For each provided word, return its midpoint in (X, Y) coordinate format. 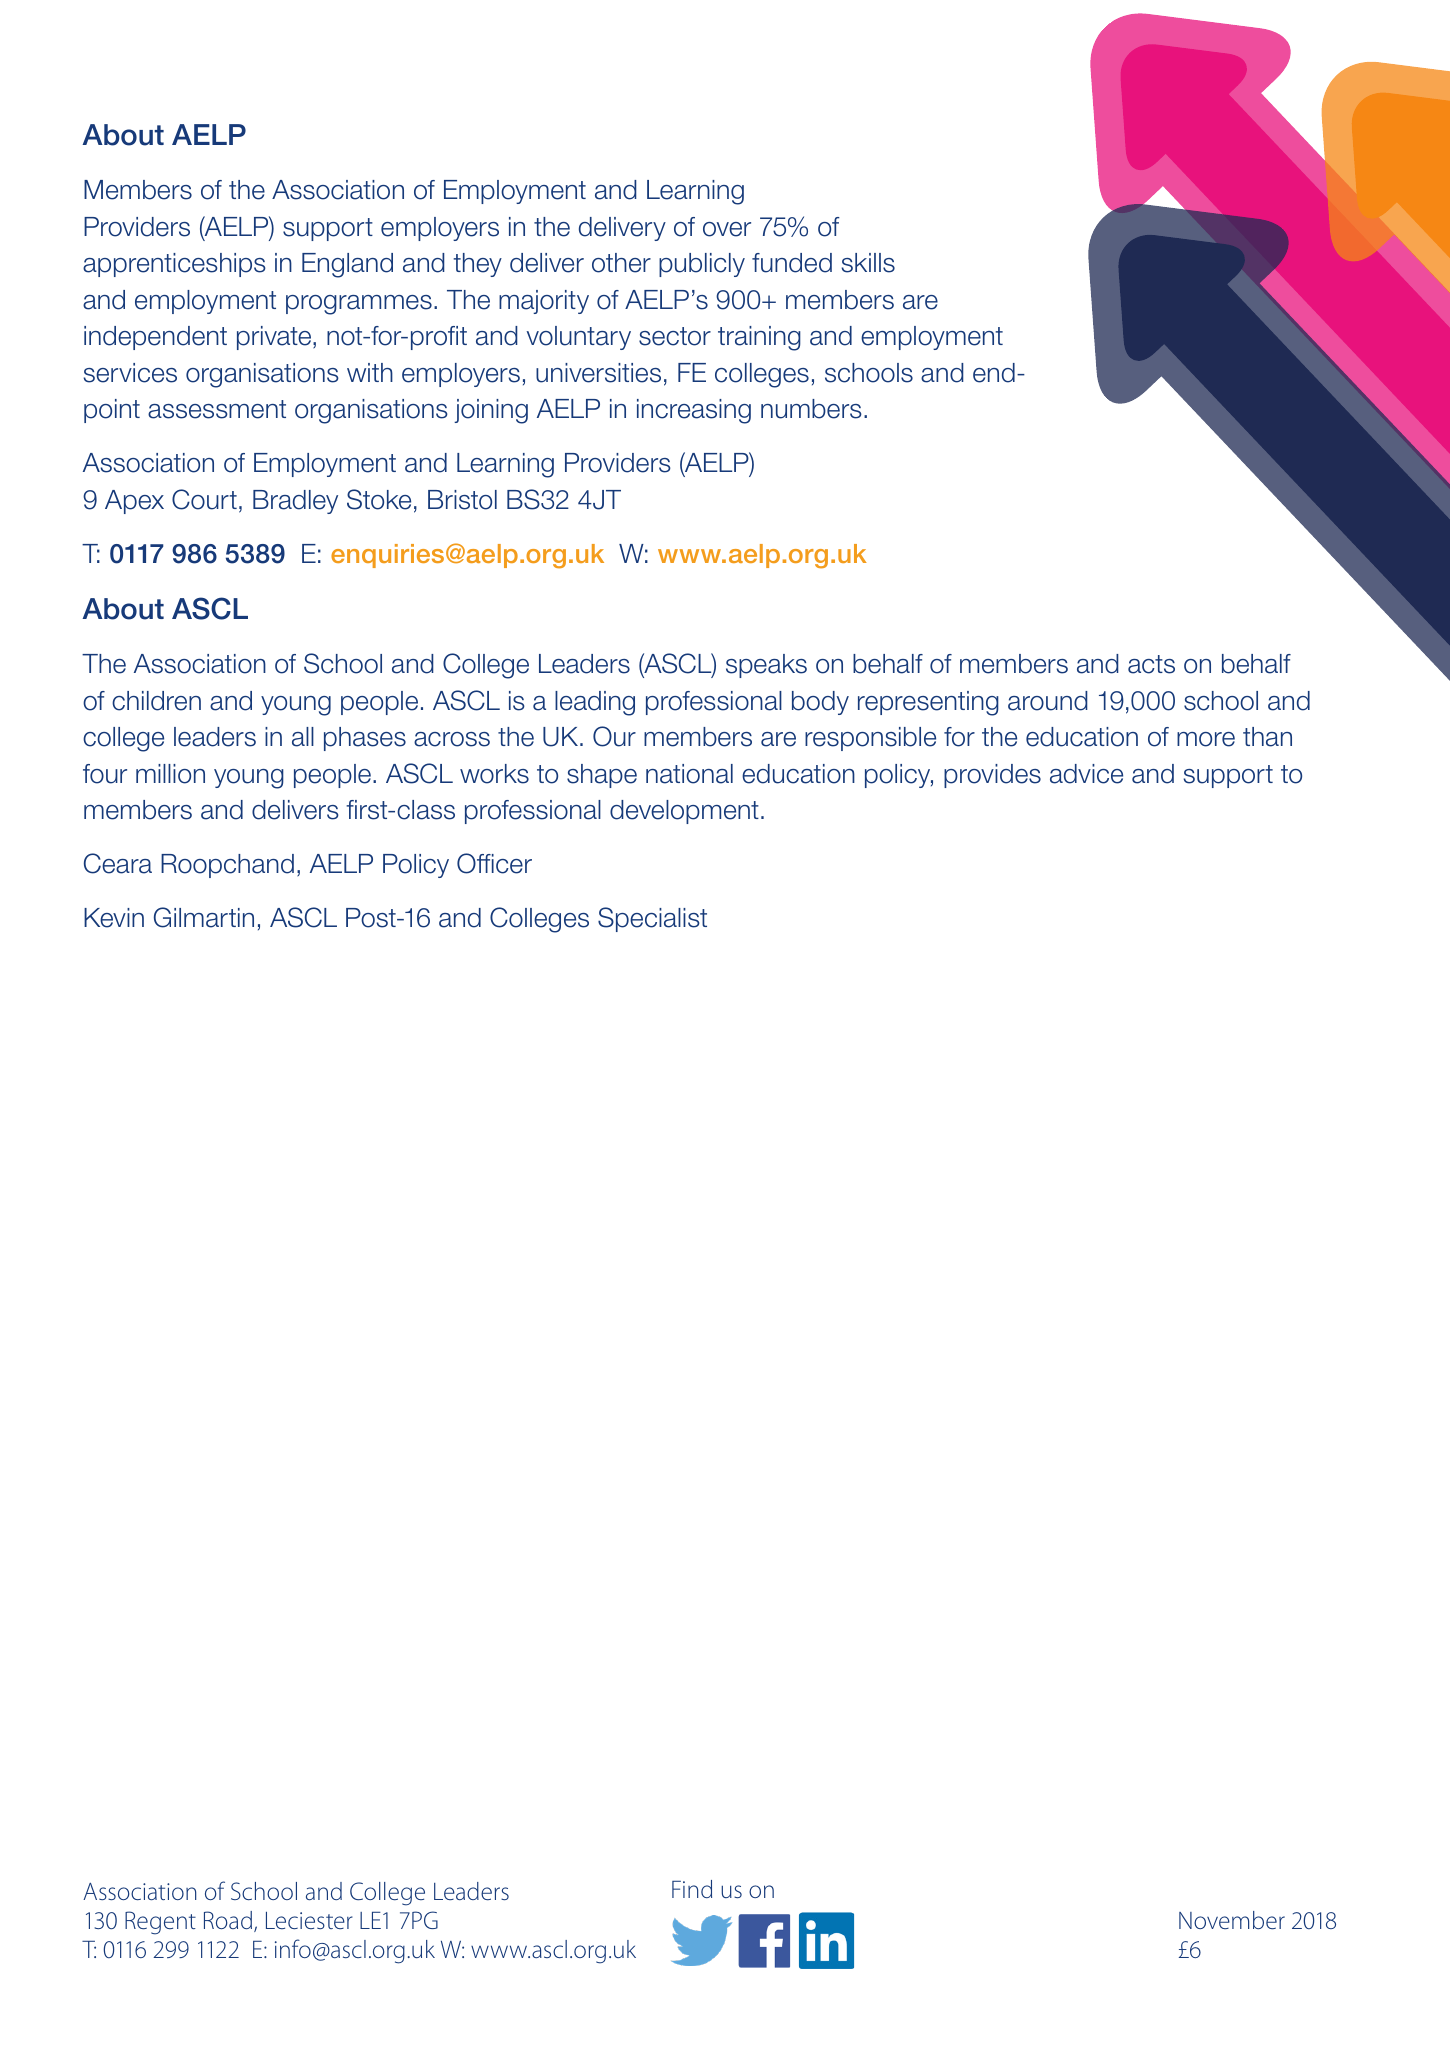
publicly (702, 265)
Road (228, 1920)
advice (1086, 774)
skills (868, 263)
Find (692, 1889)
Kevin (114, 918)
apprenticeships (174, 265)
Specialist (652, 919)
